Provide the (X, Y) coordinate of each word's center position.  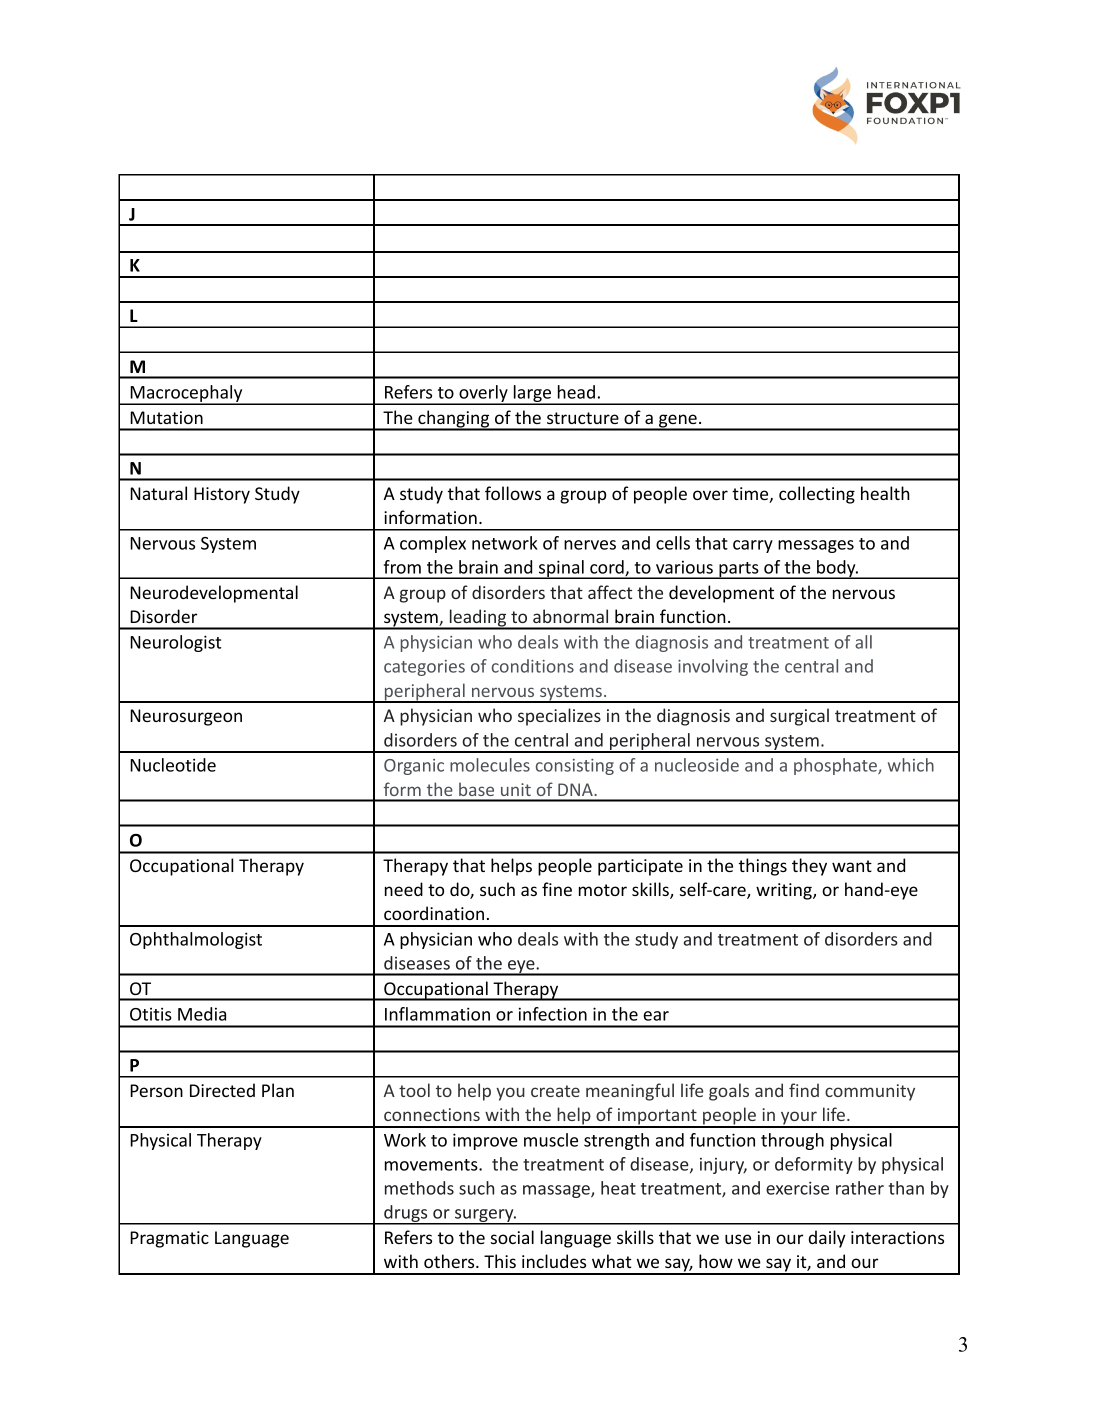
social (512, 1237)
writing (785, 891)
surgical (799, 717)
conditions (533, 666)
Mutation (166, 417)
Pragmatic (169, 1239)
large (532, 395)
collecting (817, 495)
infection (553, 1014)
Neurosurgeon (186, 717)
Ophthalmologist (196, 940)
